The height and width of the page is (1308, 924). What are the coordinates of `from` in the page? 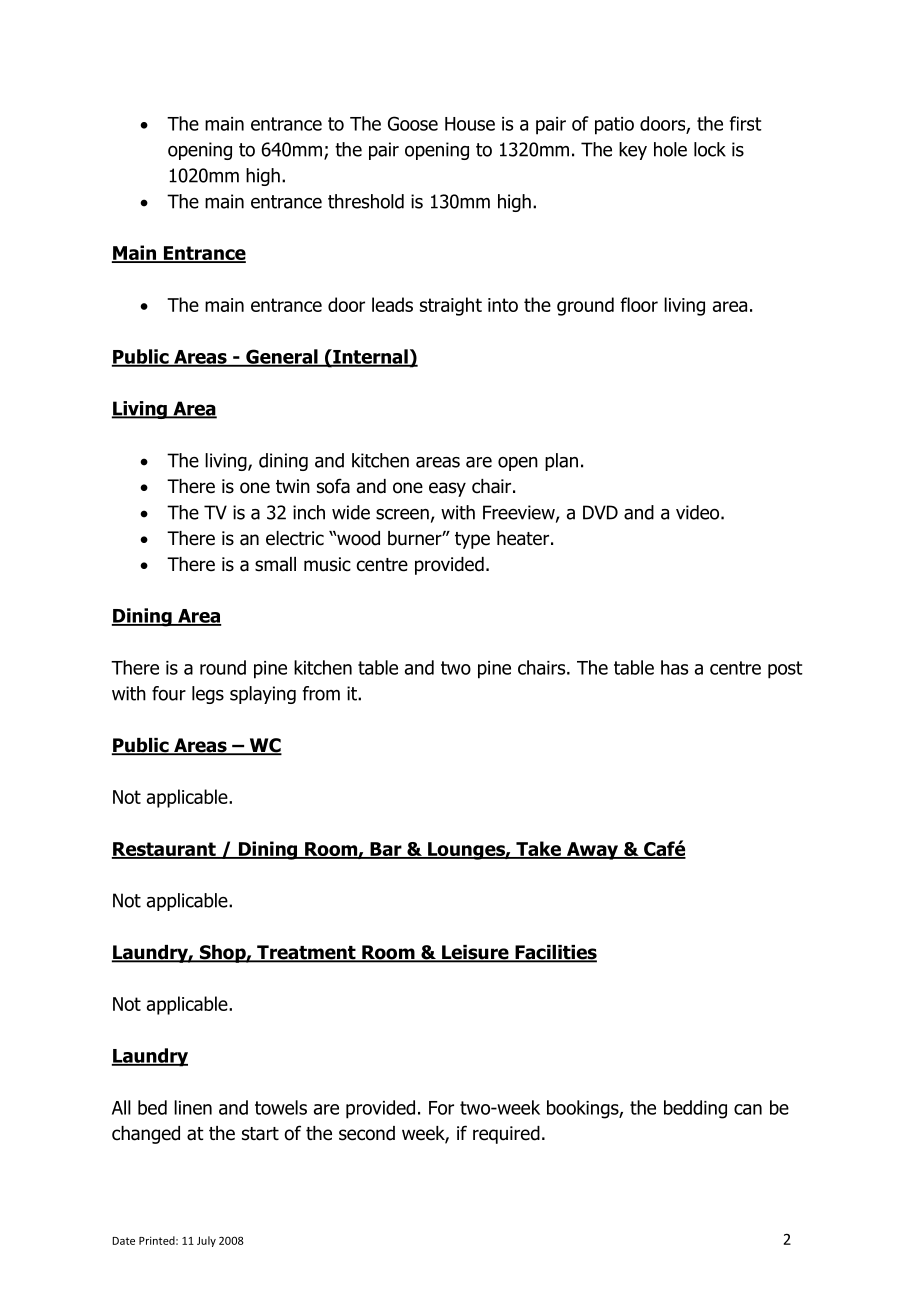 It's located at (321, 693).
